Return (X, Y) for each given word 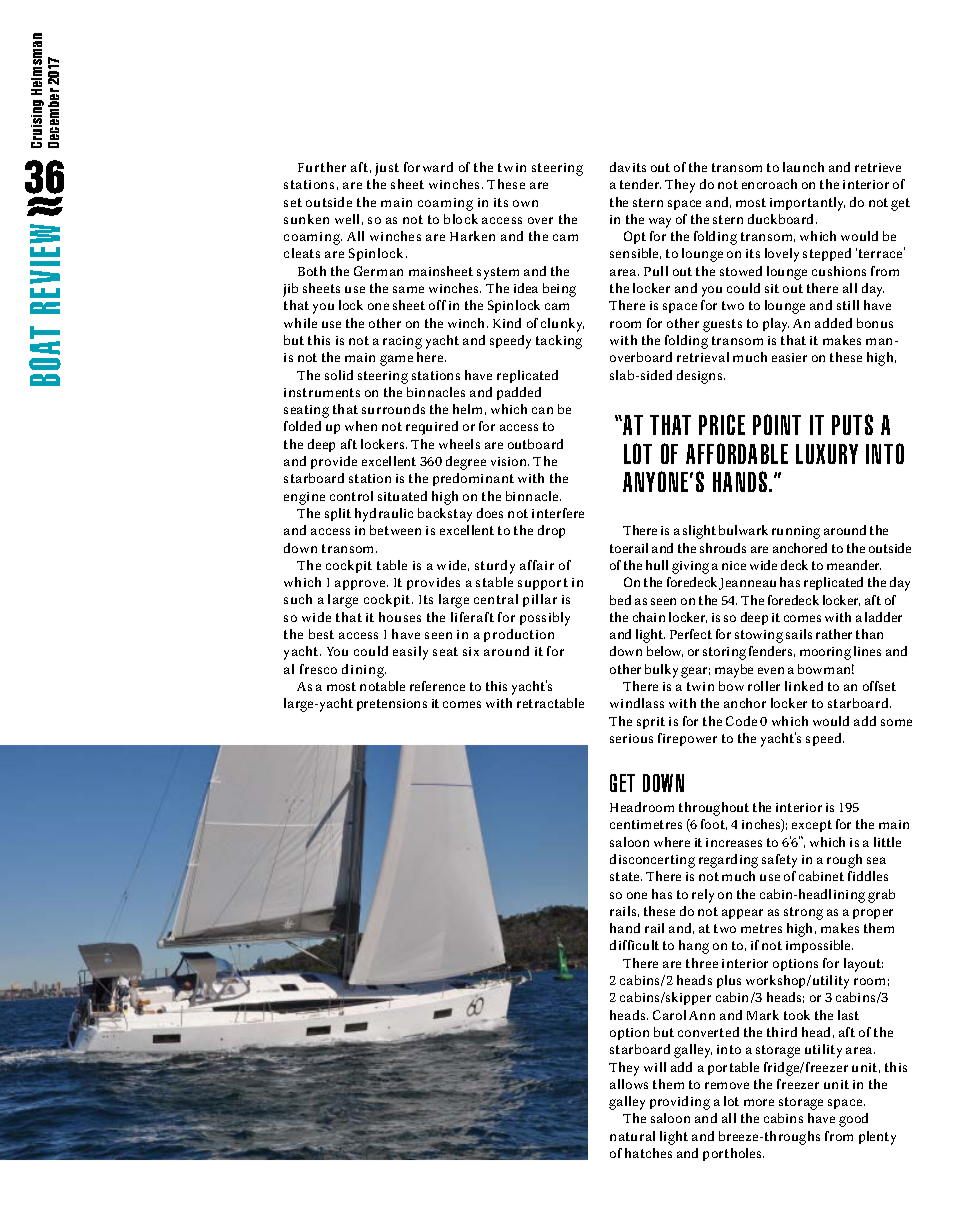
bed (620, 600)
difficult (634, 945)
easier (789, 357)
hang (694, 947)
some (896, 722)
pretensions (392, 705)
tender (640, 184)
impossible (819, 946)
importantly (807, 204)
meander (854, 565)
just (387, 169)
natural (632, 1136)
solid (339, 375)
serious (631, 738)
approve (361, 585)
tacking (559, 342)
